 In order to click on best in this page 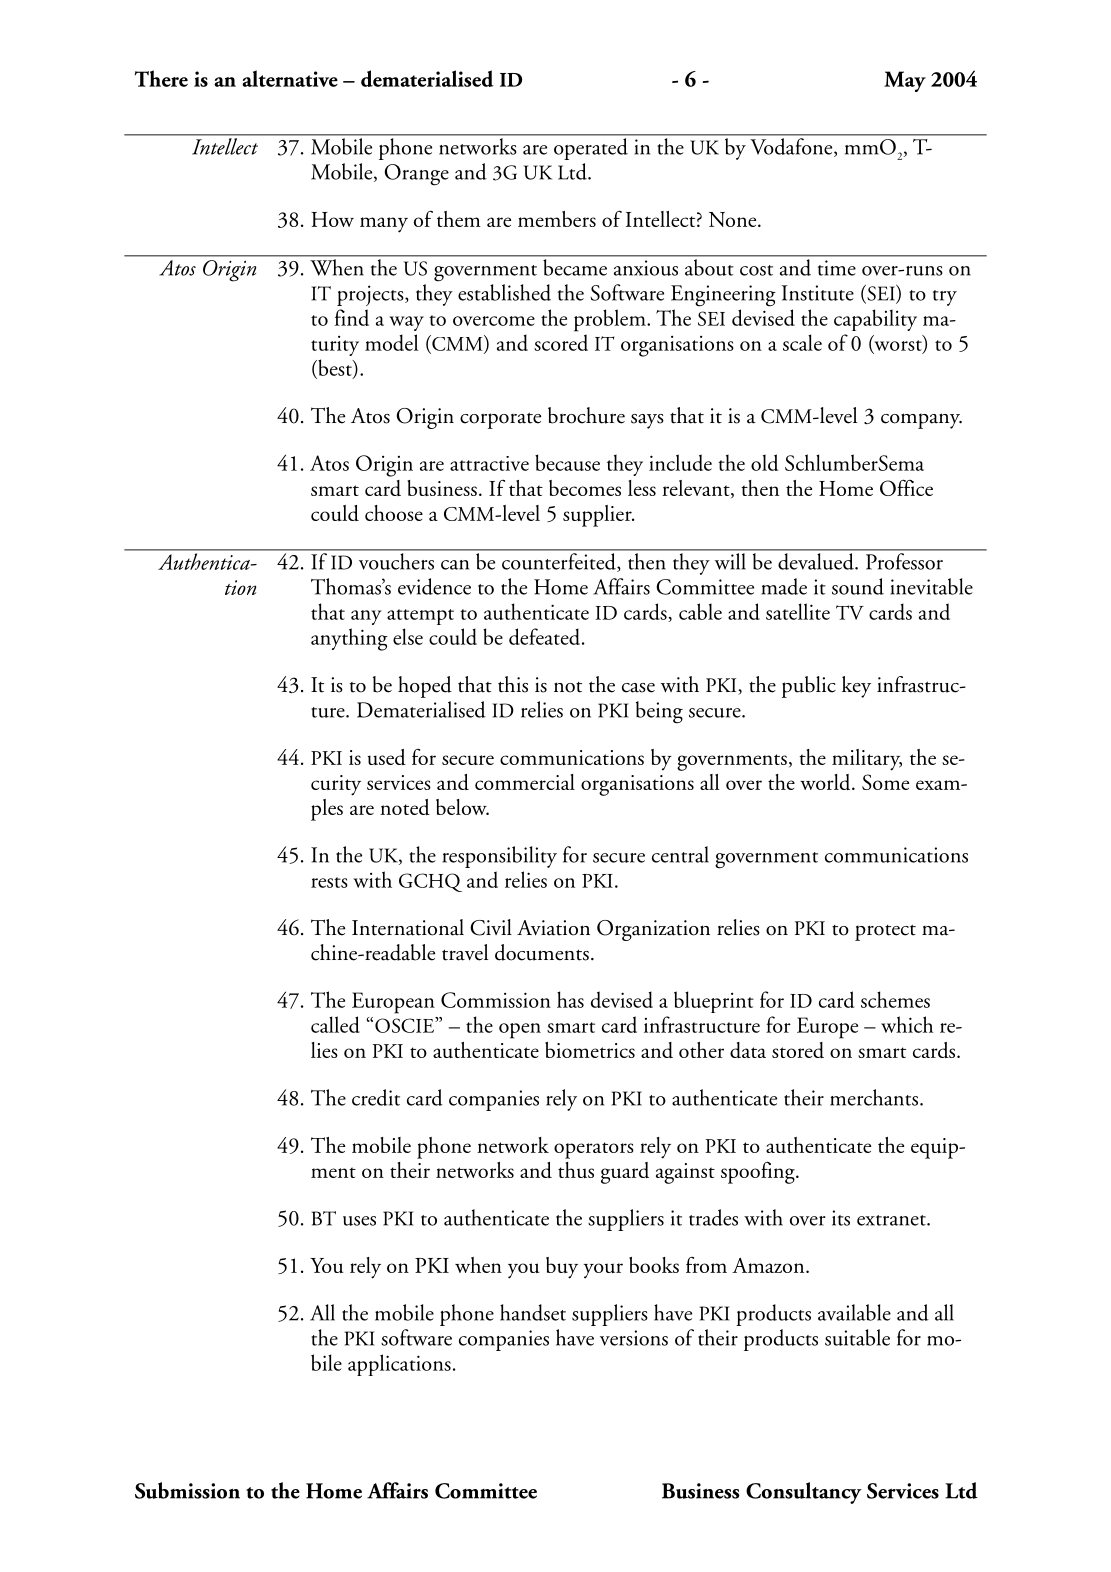, I will do `click(335, 368)`.
